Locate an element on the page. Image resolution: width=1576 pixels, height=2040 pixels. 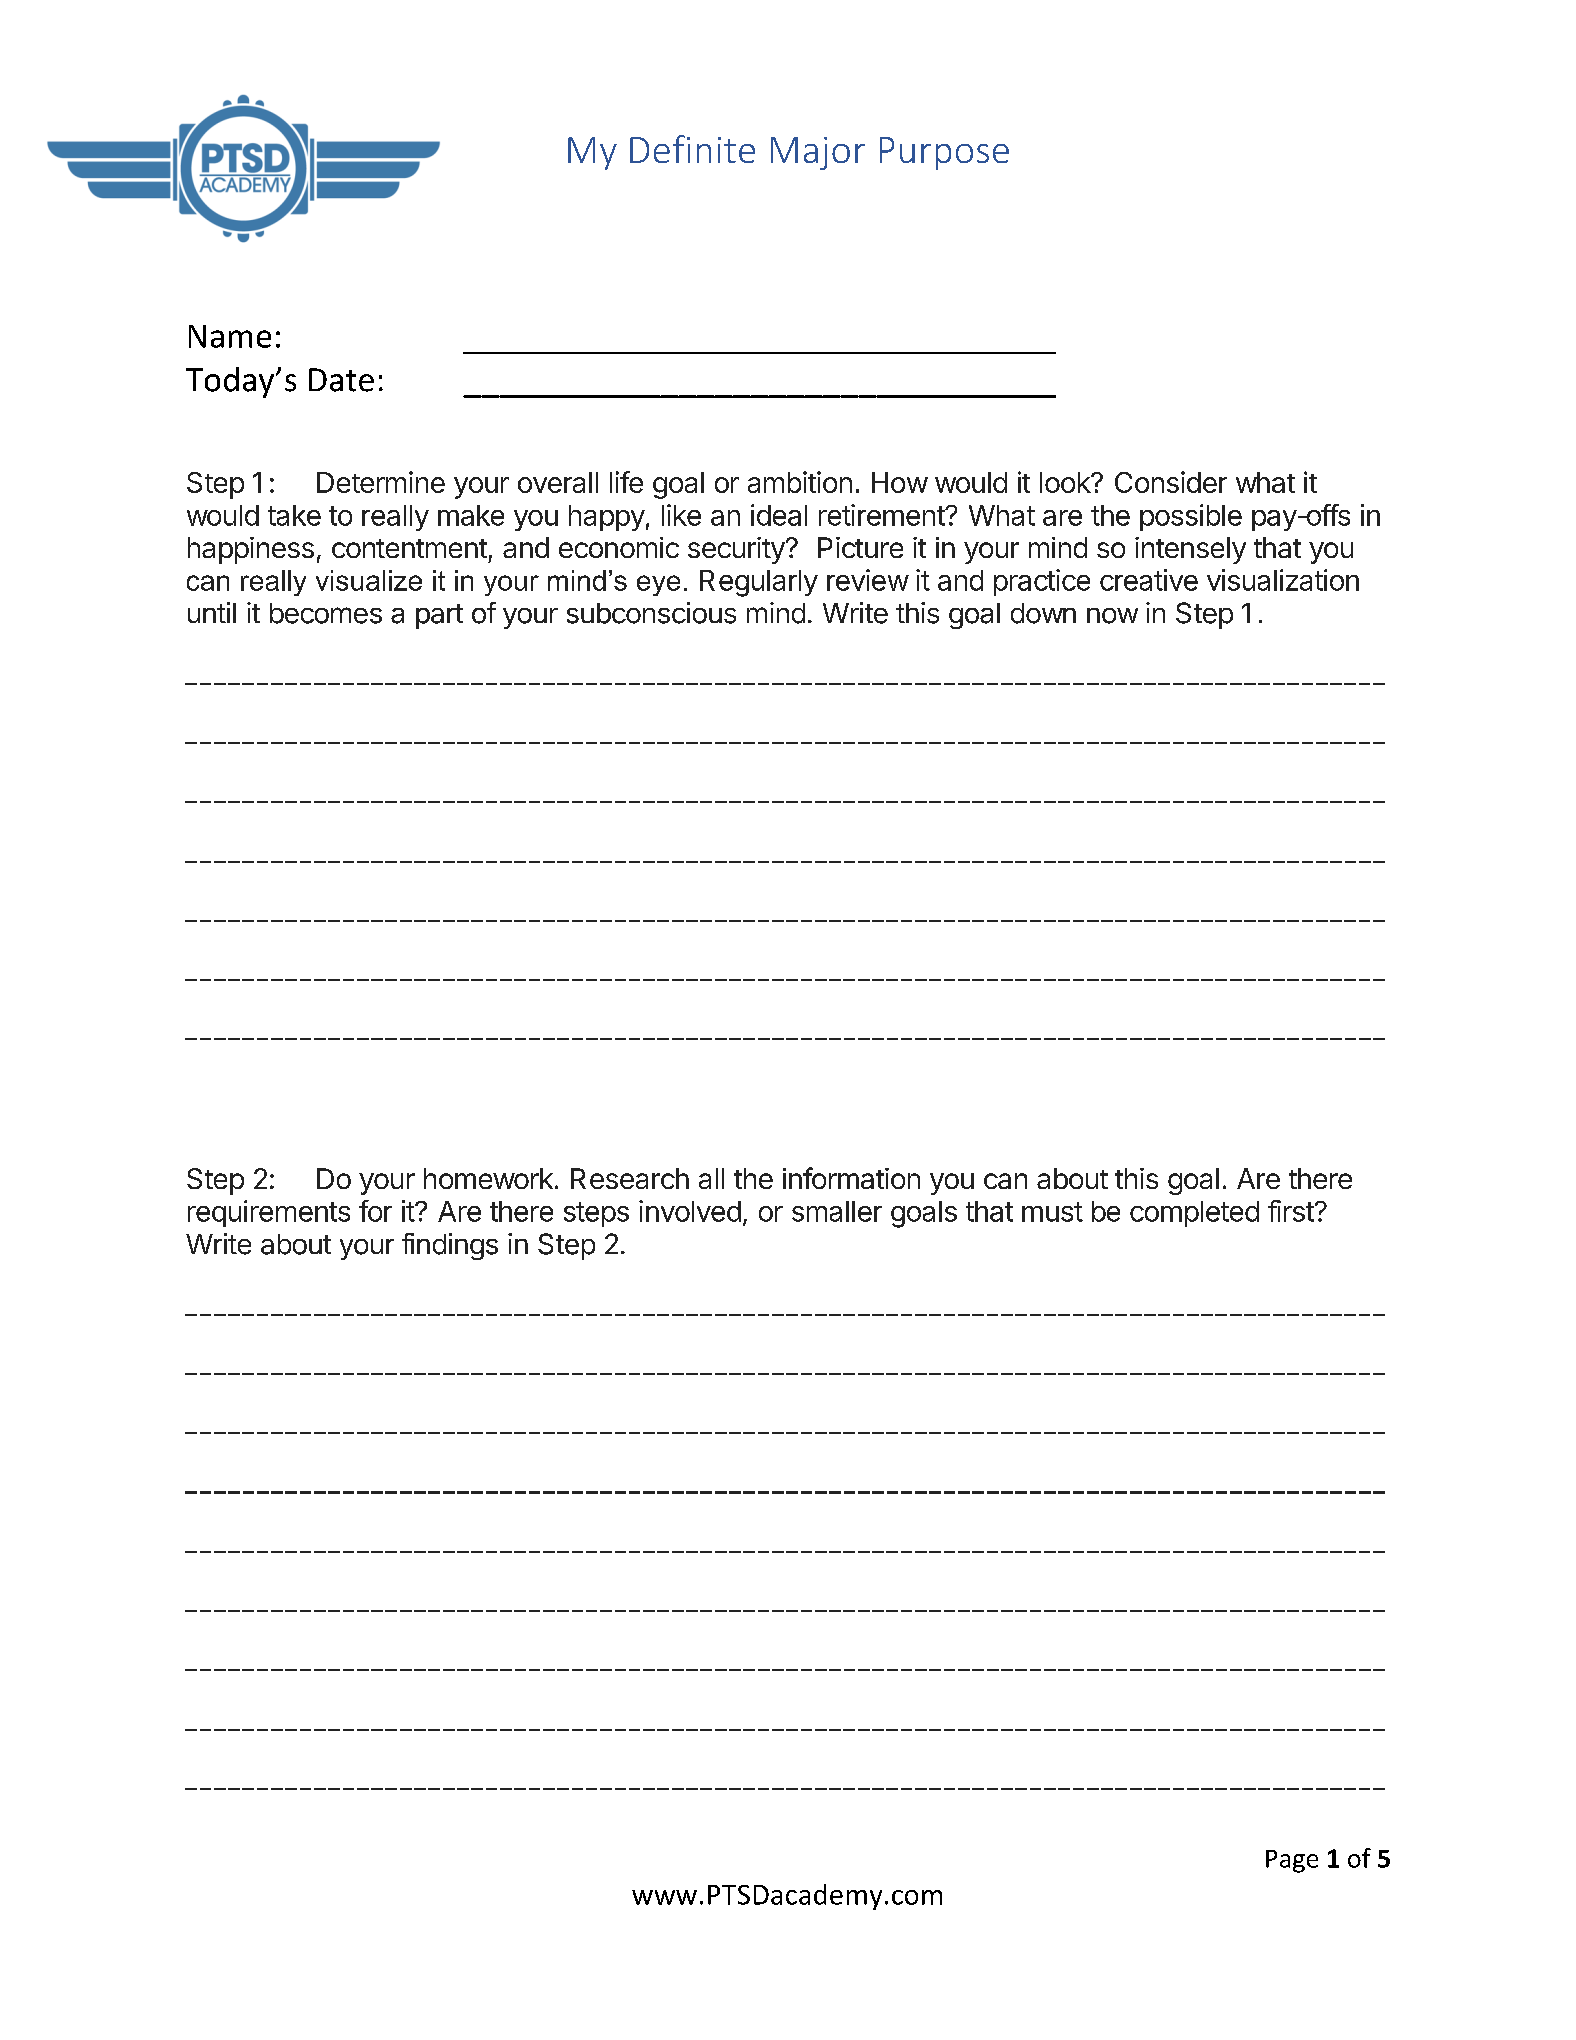
must is located at coordinates (1052, 1212).
